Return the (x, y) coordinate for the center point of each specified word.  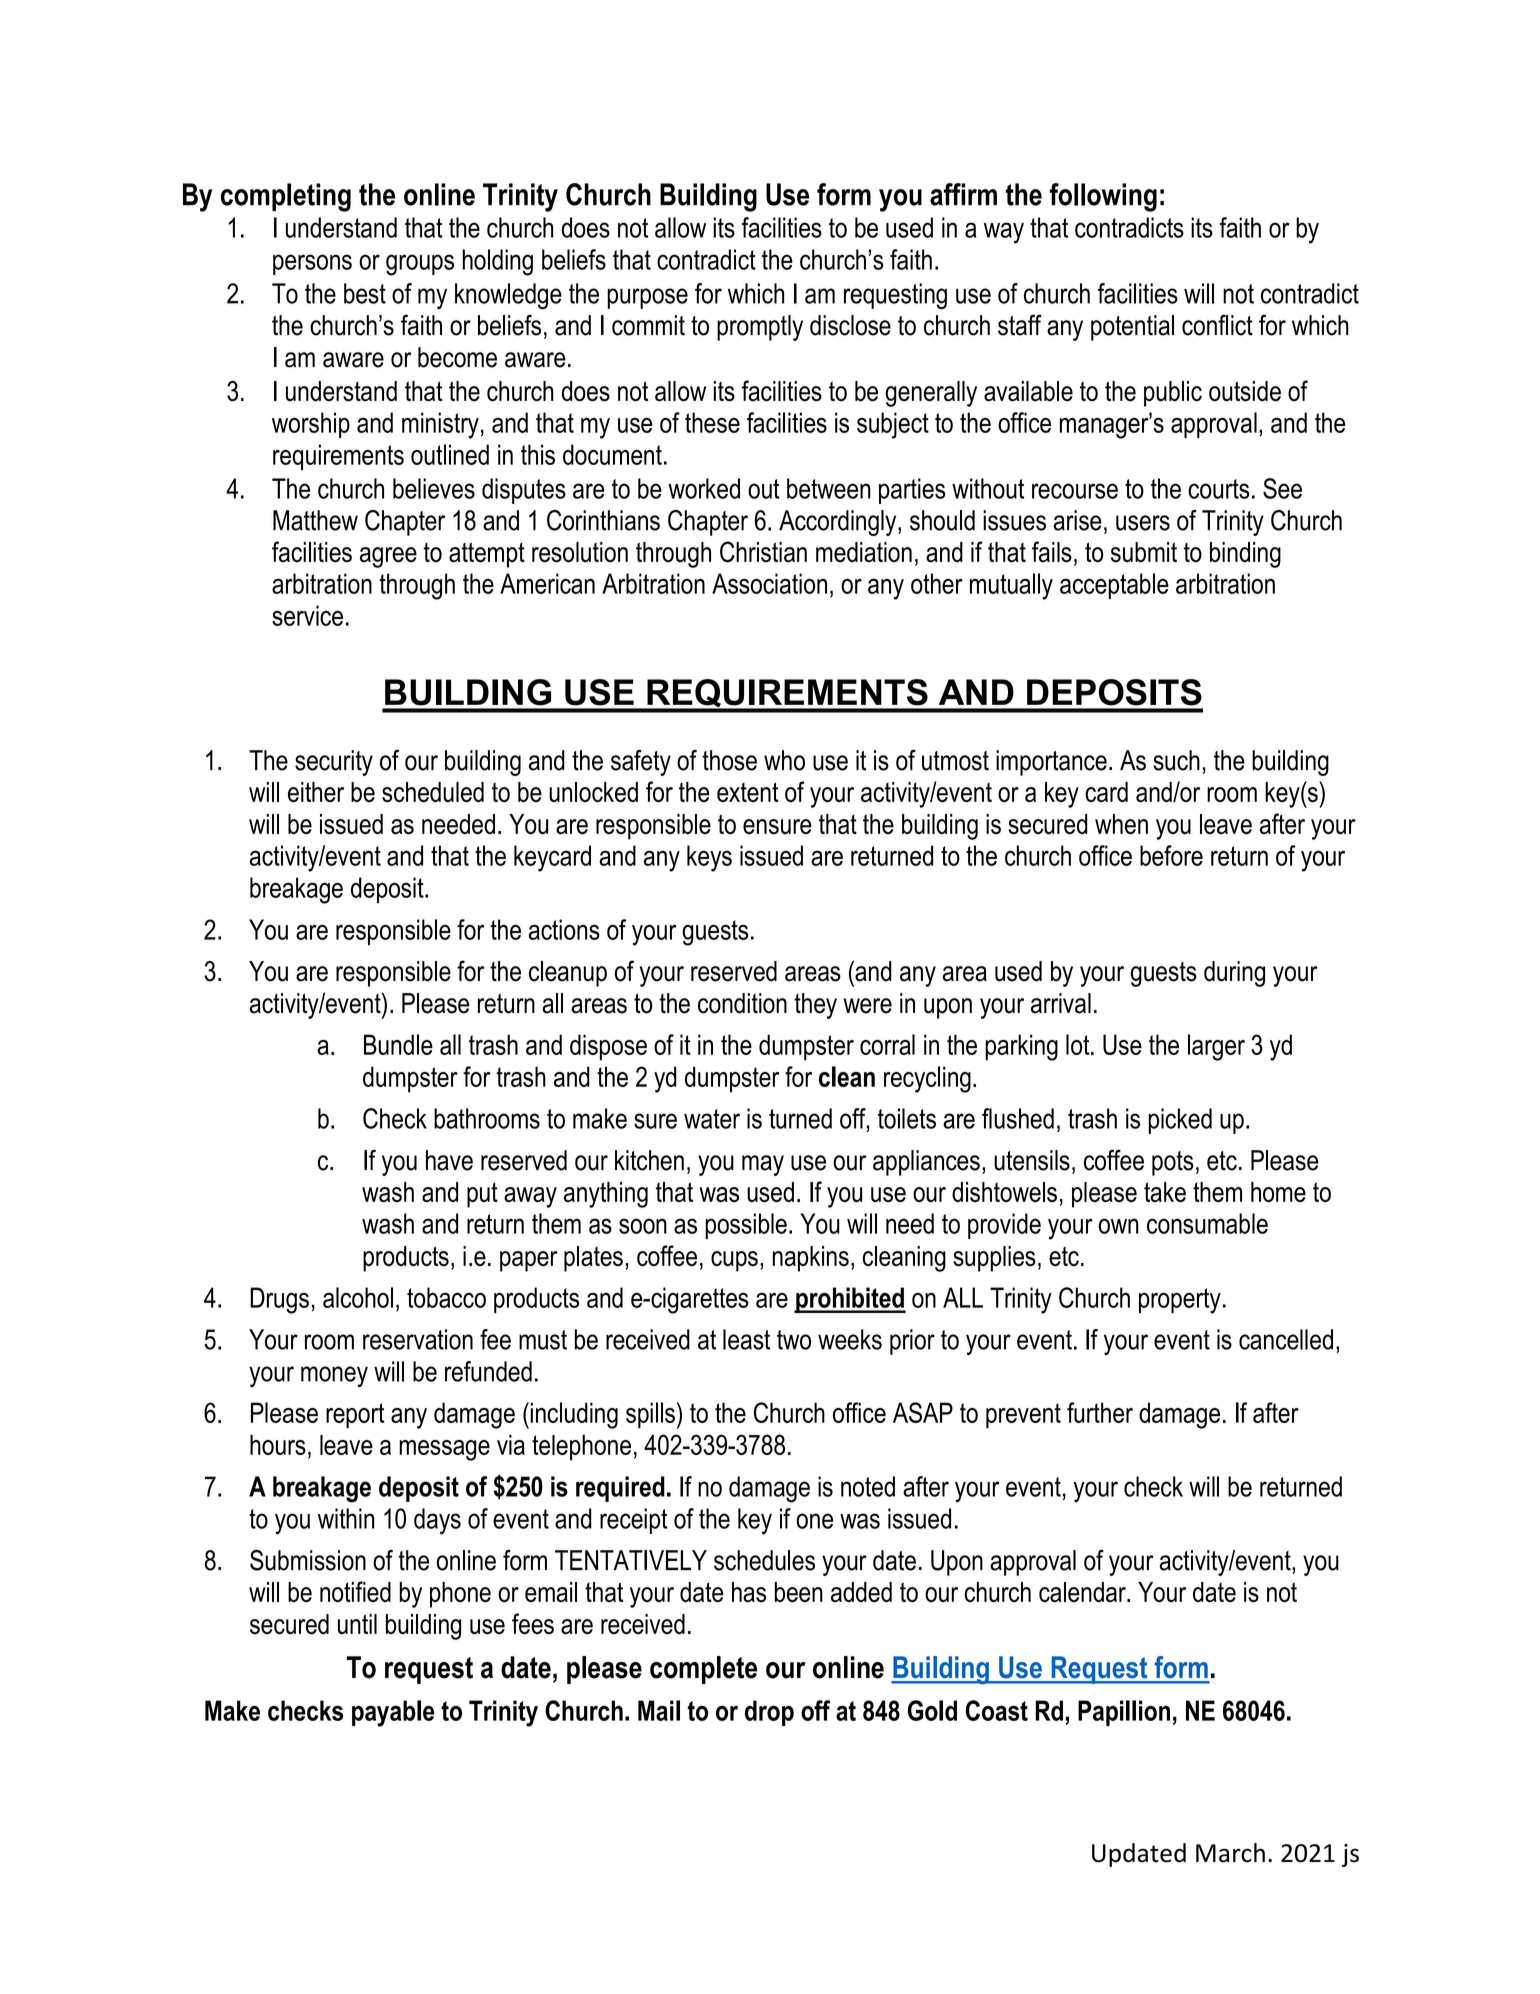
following (1103, 197)
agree (388, 557)
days (437, 1521)
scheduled (433, 792)
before (1171, 855)
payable (393, 1713)
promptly (760, 328)
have (449, 1160)
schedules (764, 1560)
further (1100, 1412)
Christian (763, 552)
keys (709, 858)
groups (420, 265)
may (763, 1165)
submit (1144, 552)
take (1165, 1192)
